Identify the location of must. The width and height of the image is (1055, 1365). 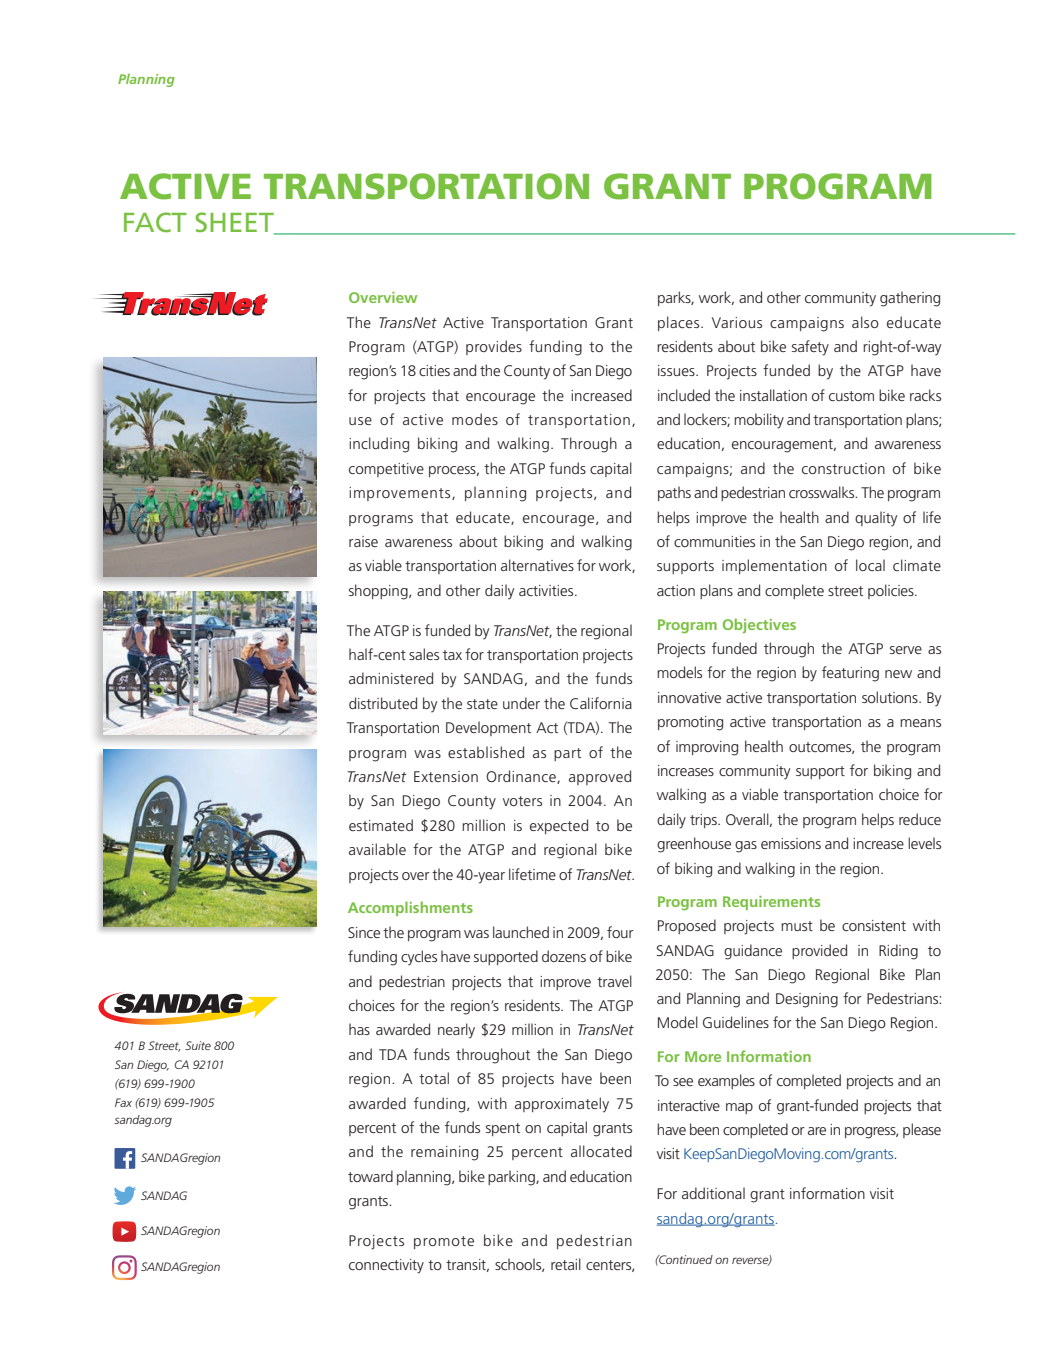
(797, 926).
